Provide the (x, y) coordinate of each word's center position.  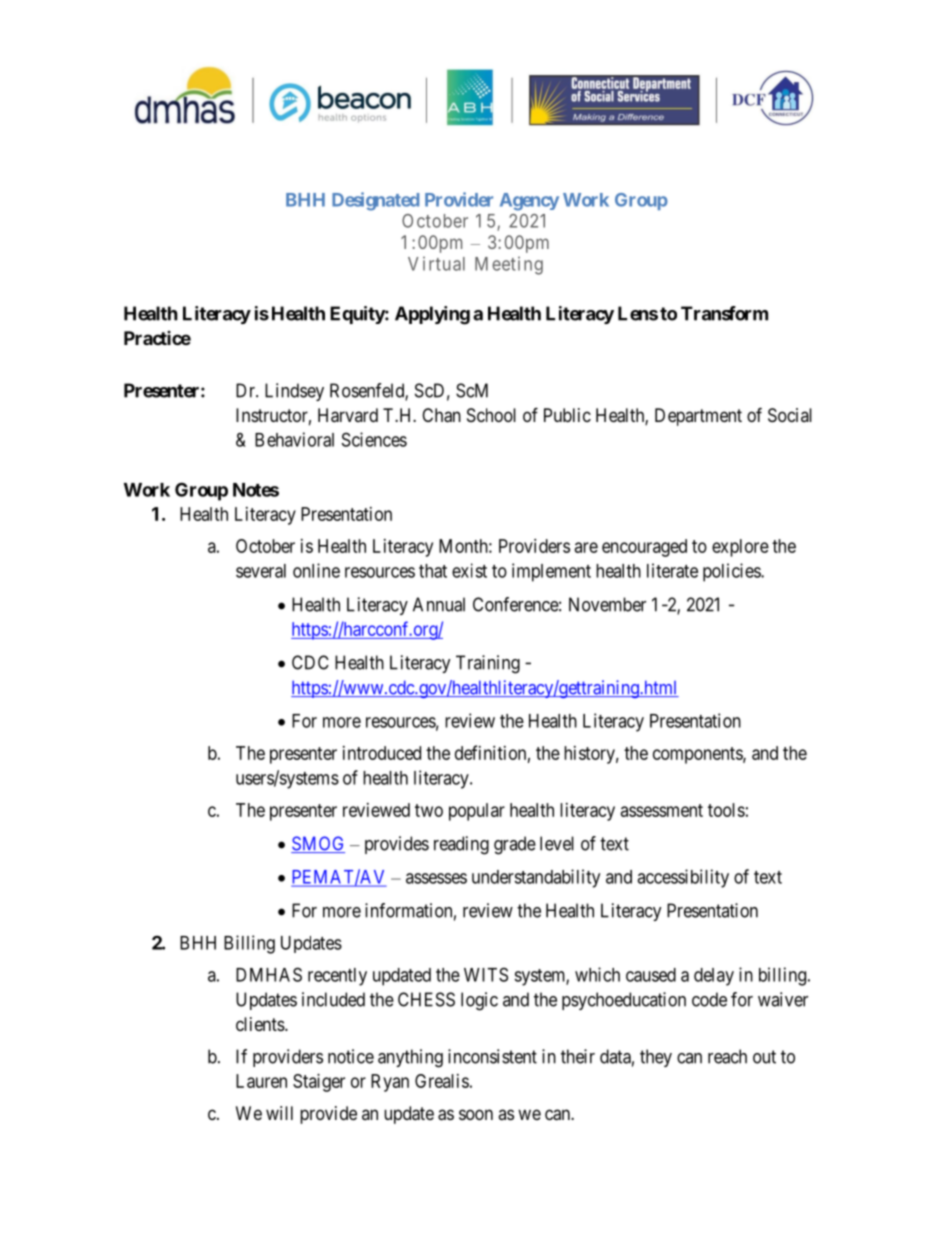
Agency (529, 202)
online (316, 570)
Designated (375, 201)
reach (727, 1056)
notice (351, 1056)
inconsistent (492, 1056)
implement (551, 572)
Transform (724, 313)
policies (732, 572)
